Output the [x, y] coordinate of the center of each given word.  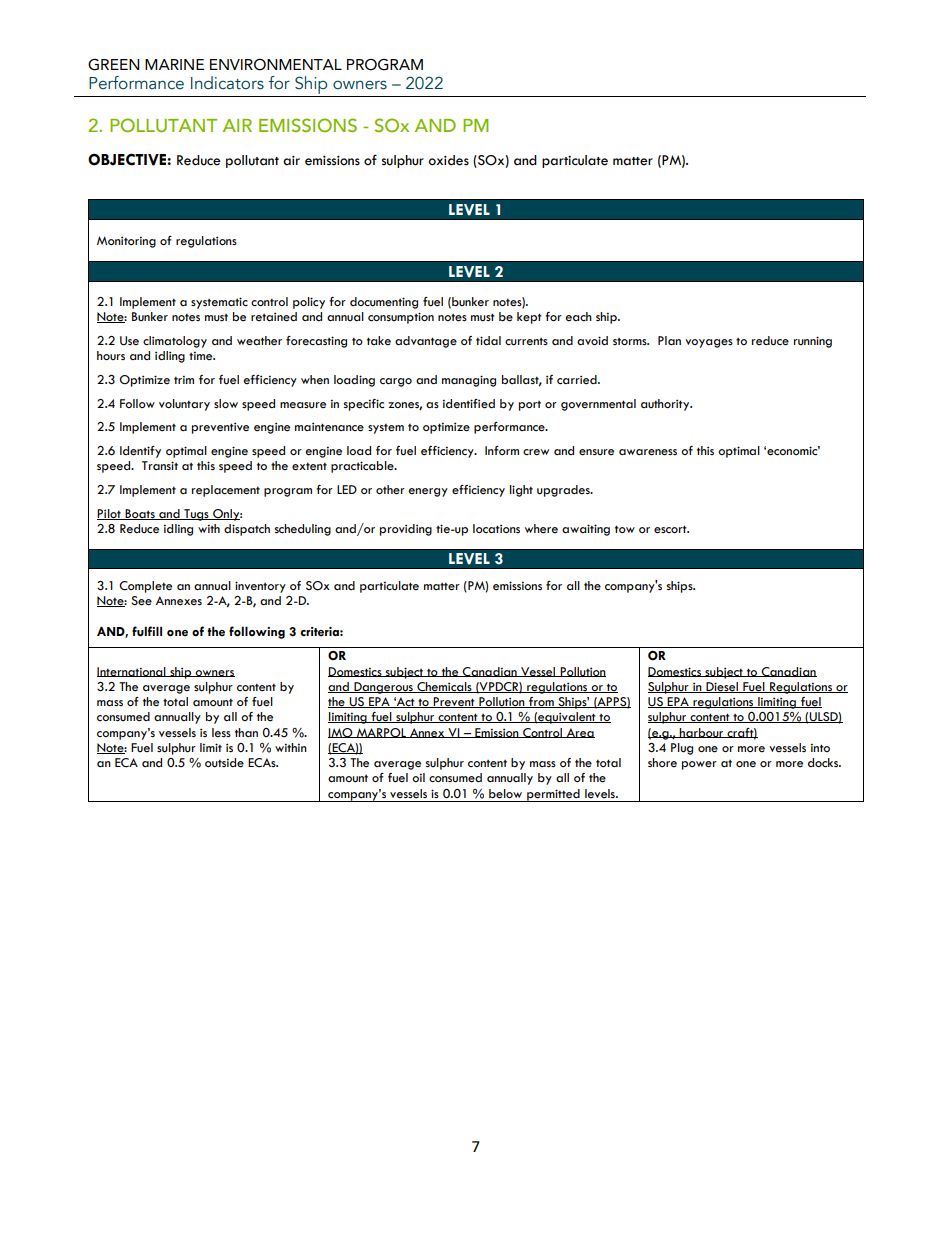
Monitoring [126, 242]
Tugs [196, 515]
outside [224, 763]
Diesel [722, 687]
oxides [448, 160]
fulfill [147, 631]
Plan [669, 340]
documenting [384, 303]
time [202, 356]
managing [469, 381]
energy [428, 492]
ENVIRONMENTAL [276, 64]
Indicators [227, 83]
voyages [709, 343]
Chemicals [444, 687]
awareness [648, 452]
